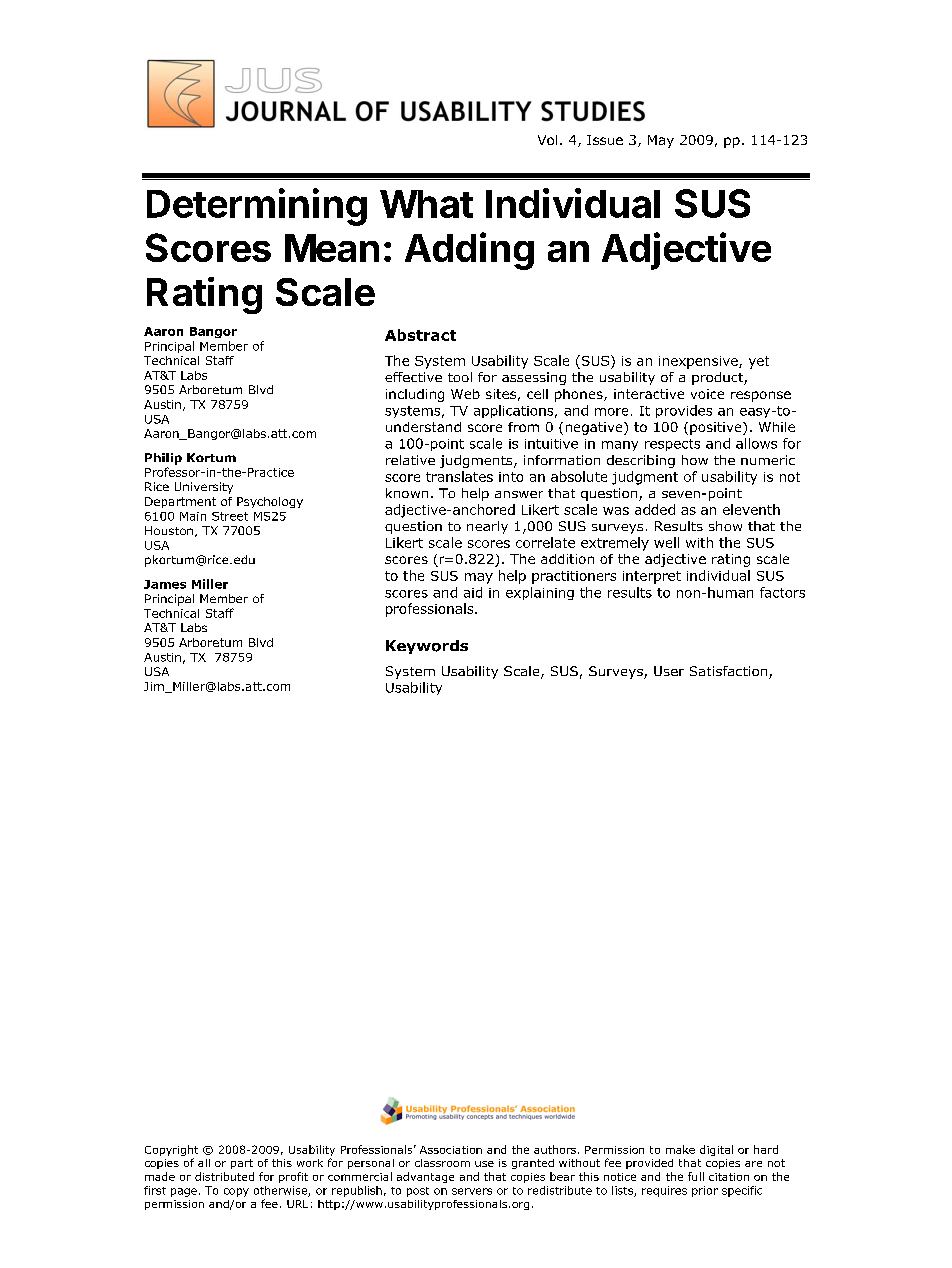 Image resolution: width=952 pixels, height=1268 pixels. What do you see at coordinates (730, 672) in the screenshot?
I see `Satisfaction` at bounding box center [730, 672].
